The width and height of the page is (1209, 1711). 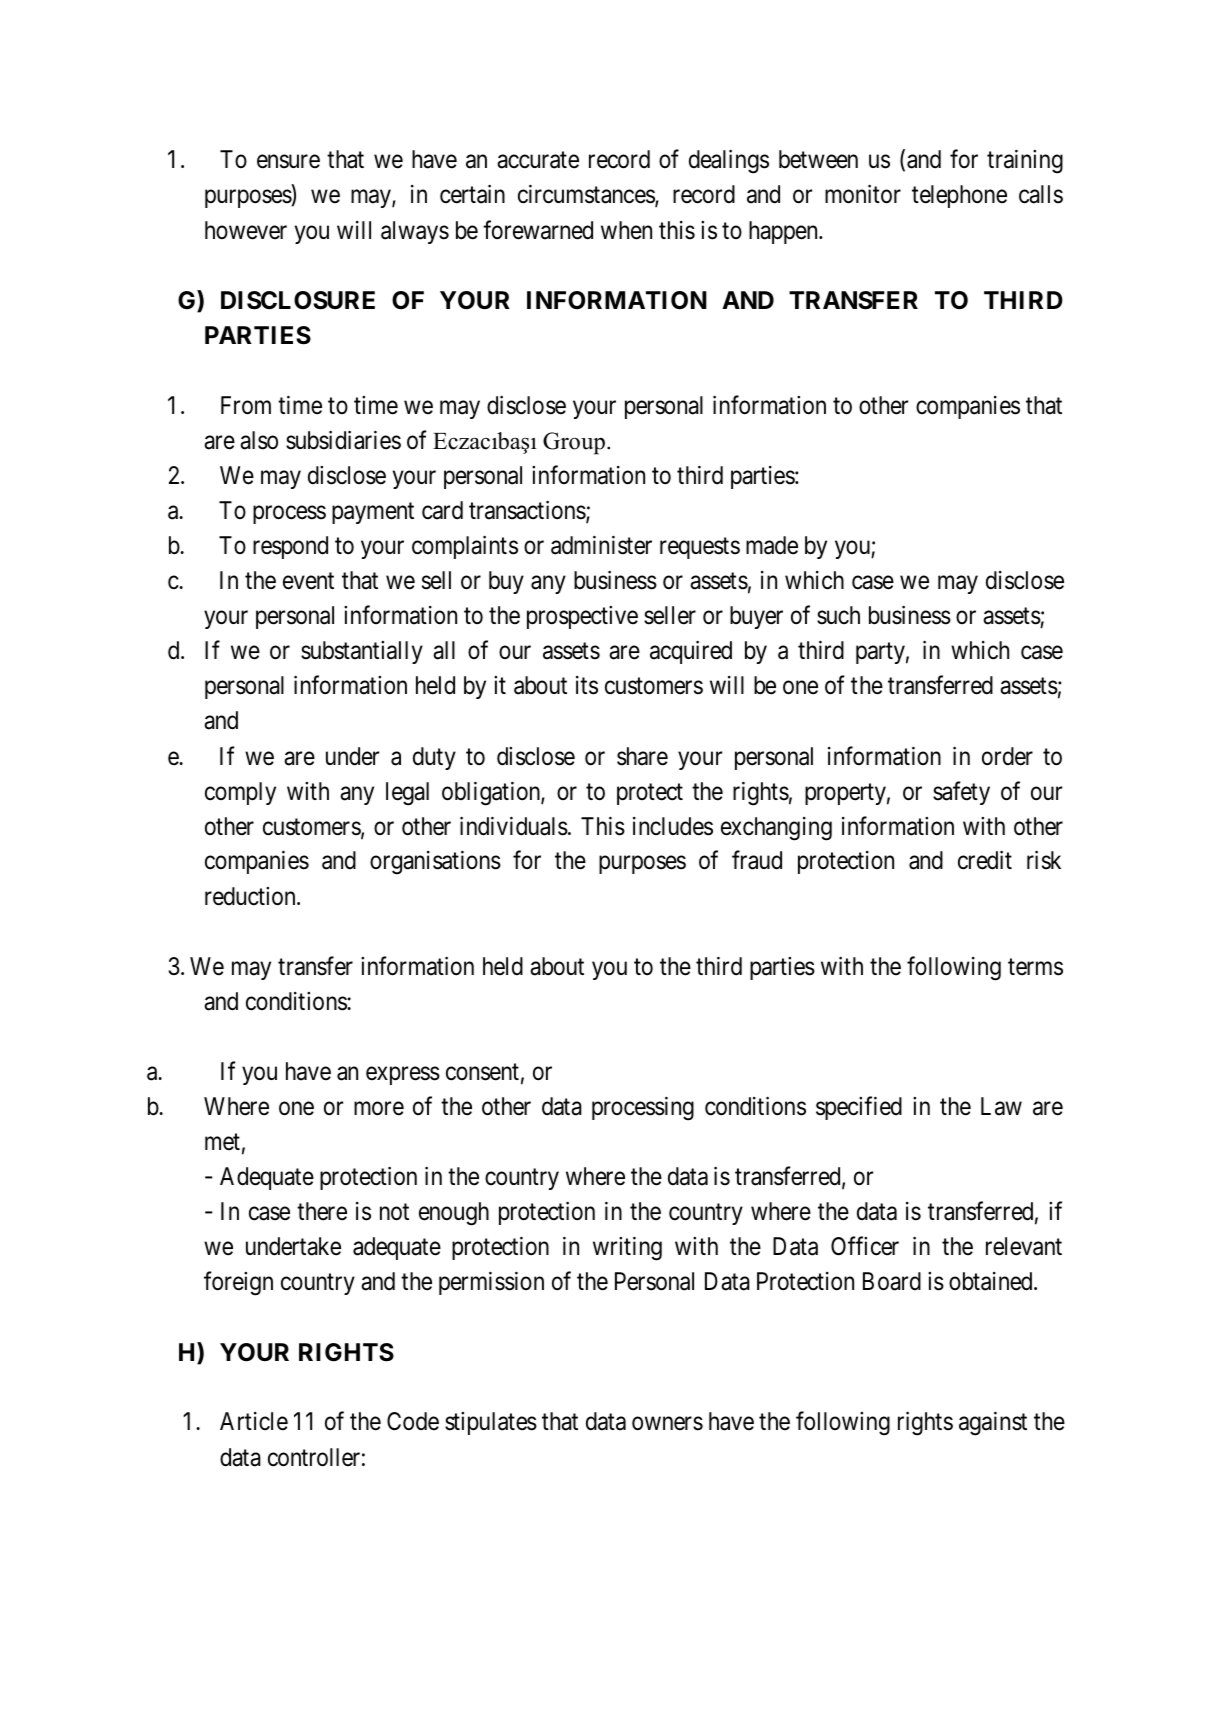 What do you see at coordinates (673, 826) in the page?
I see `includes` at bounding box center [673, 826].
